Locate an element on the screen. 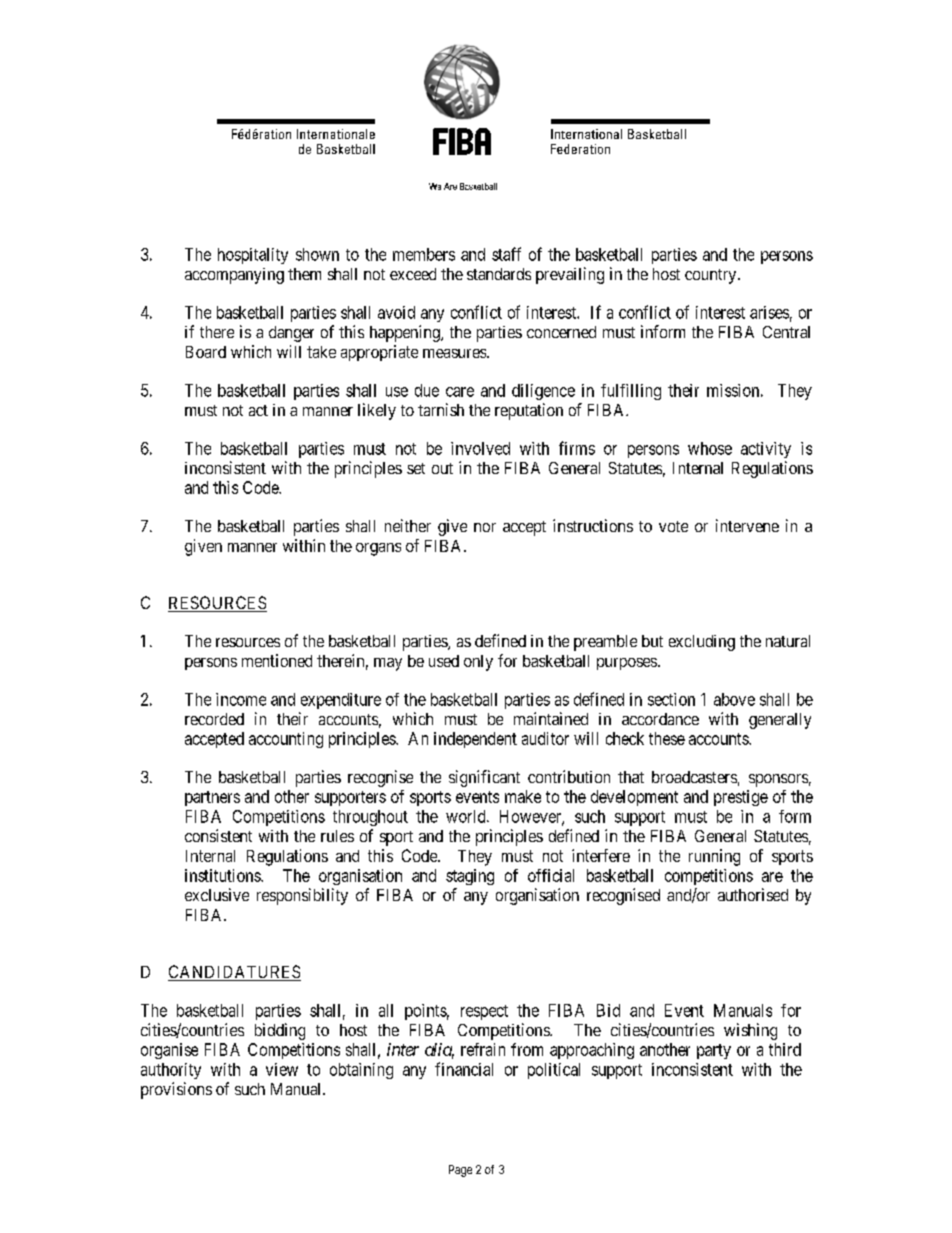 This screenshot has width=952, height=1233. independent is located at coordinates (475, 740).
